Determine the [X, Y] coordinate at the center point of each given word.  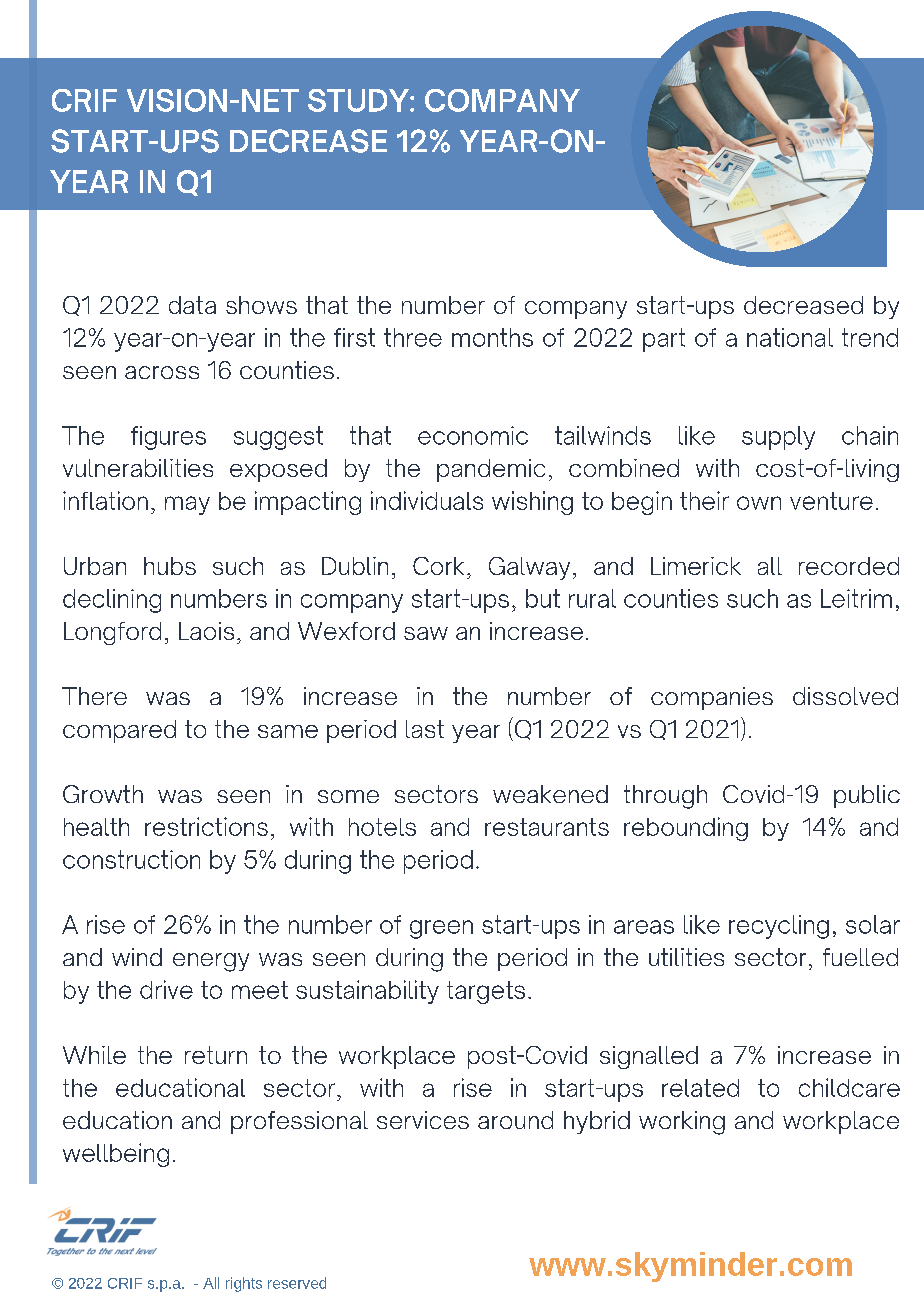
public [867, 796]
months [492, 337]
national [790, 337]
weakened [550, 794]
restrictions [206, 826]
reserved [297, 1283]
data [192, 305]
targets [486, 992]
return [216, 1055]
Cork [438, 566]
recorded [849, 566]
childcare [849, 1087]
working [682, 1123]
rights [244, 1284]
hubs [170, 566]
